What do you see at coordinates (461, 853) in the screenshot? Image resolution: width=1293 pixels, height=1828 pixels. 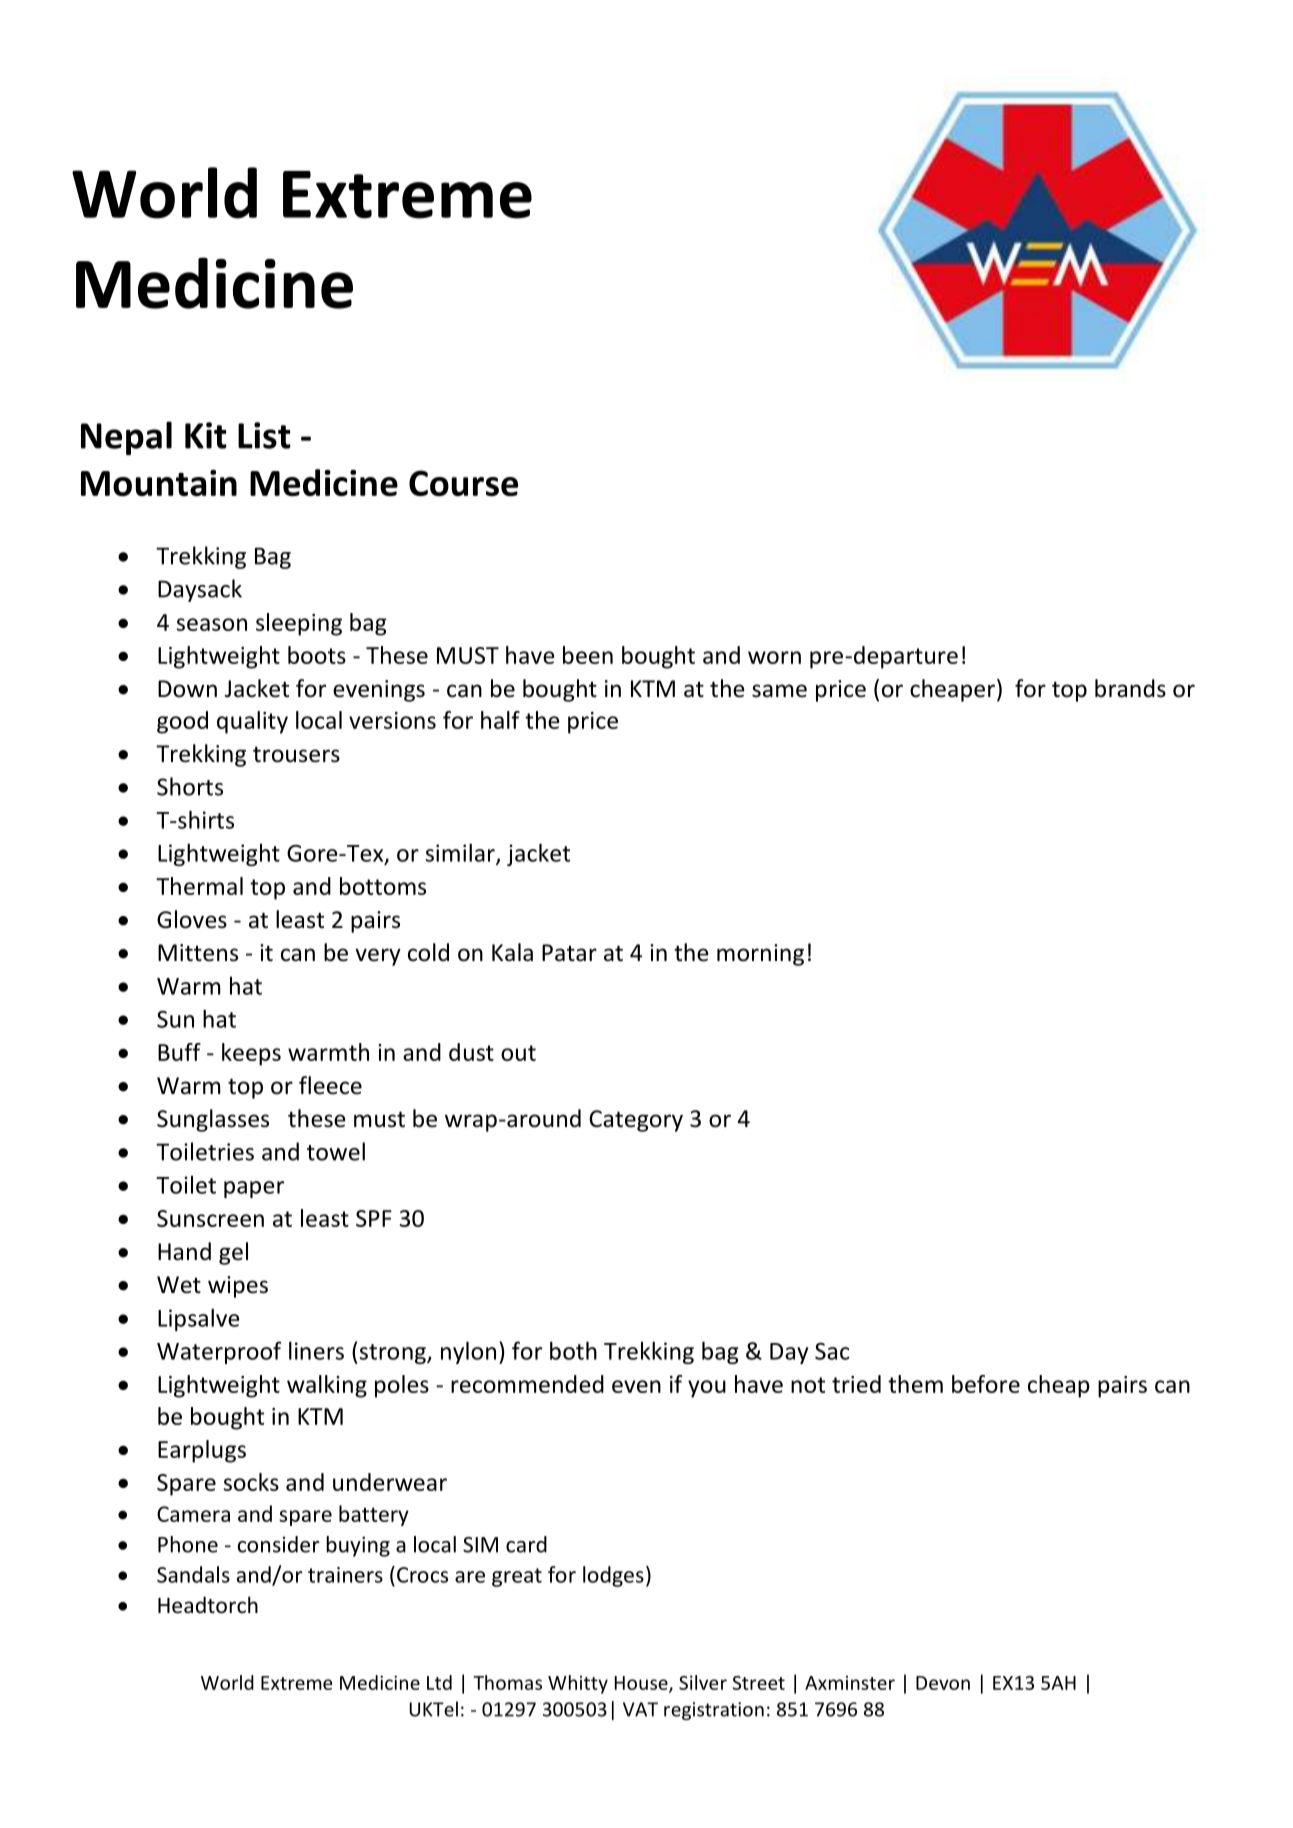 I see `similar` at bounding box center [461, 853].
